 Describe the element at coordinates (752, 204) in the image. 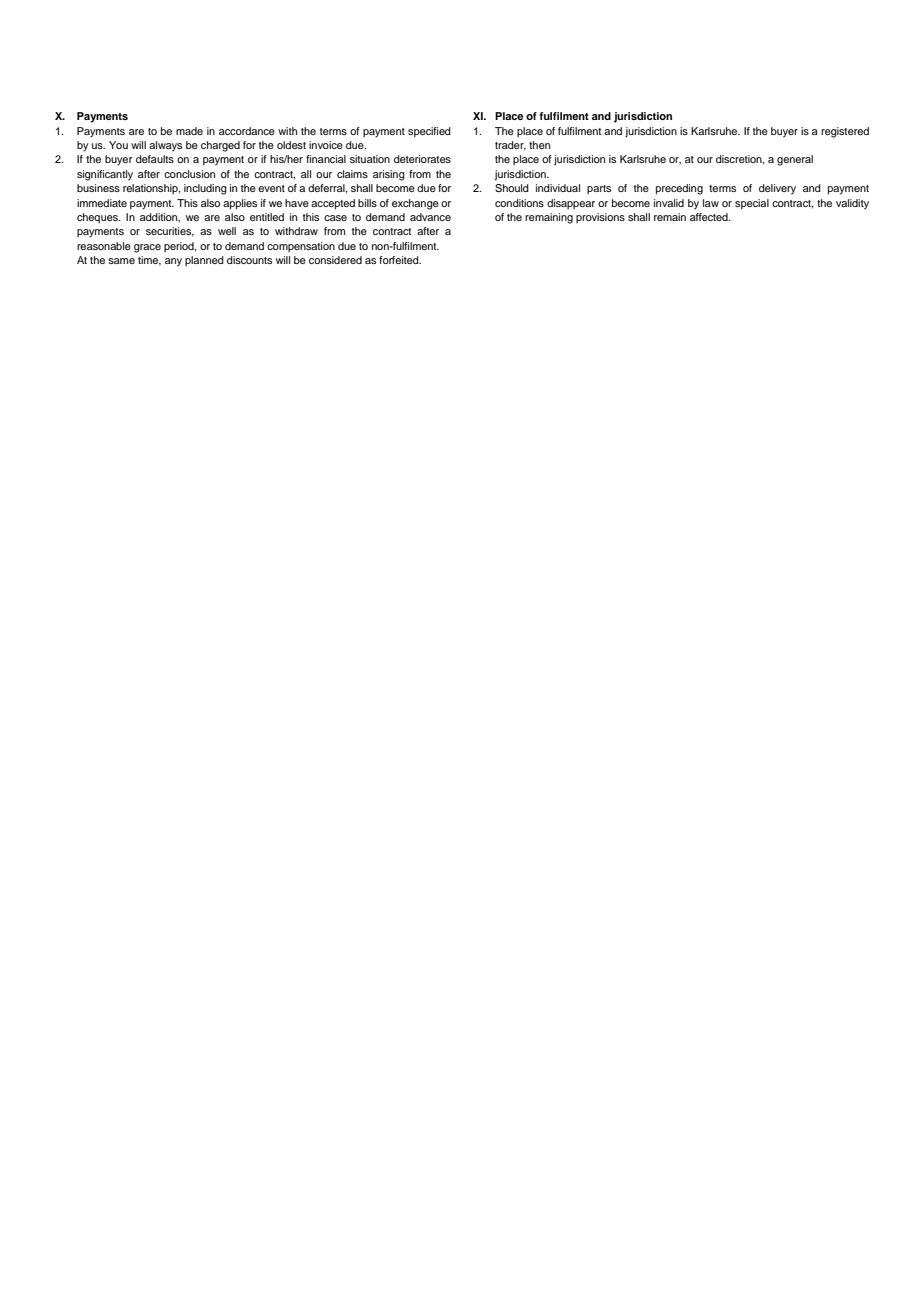

I see `special` at that location.
